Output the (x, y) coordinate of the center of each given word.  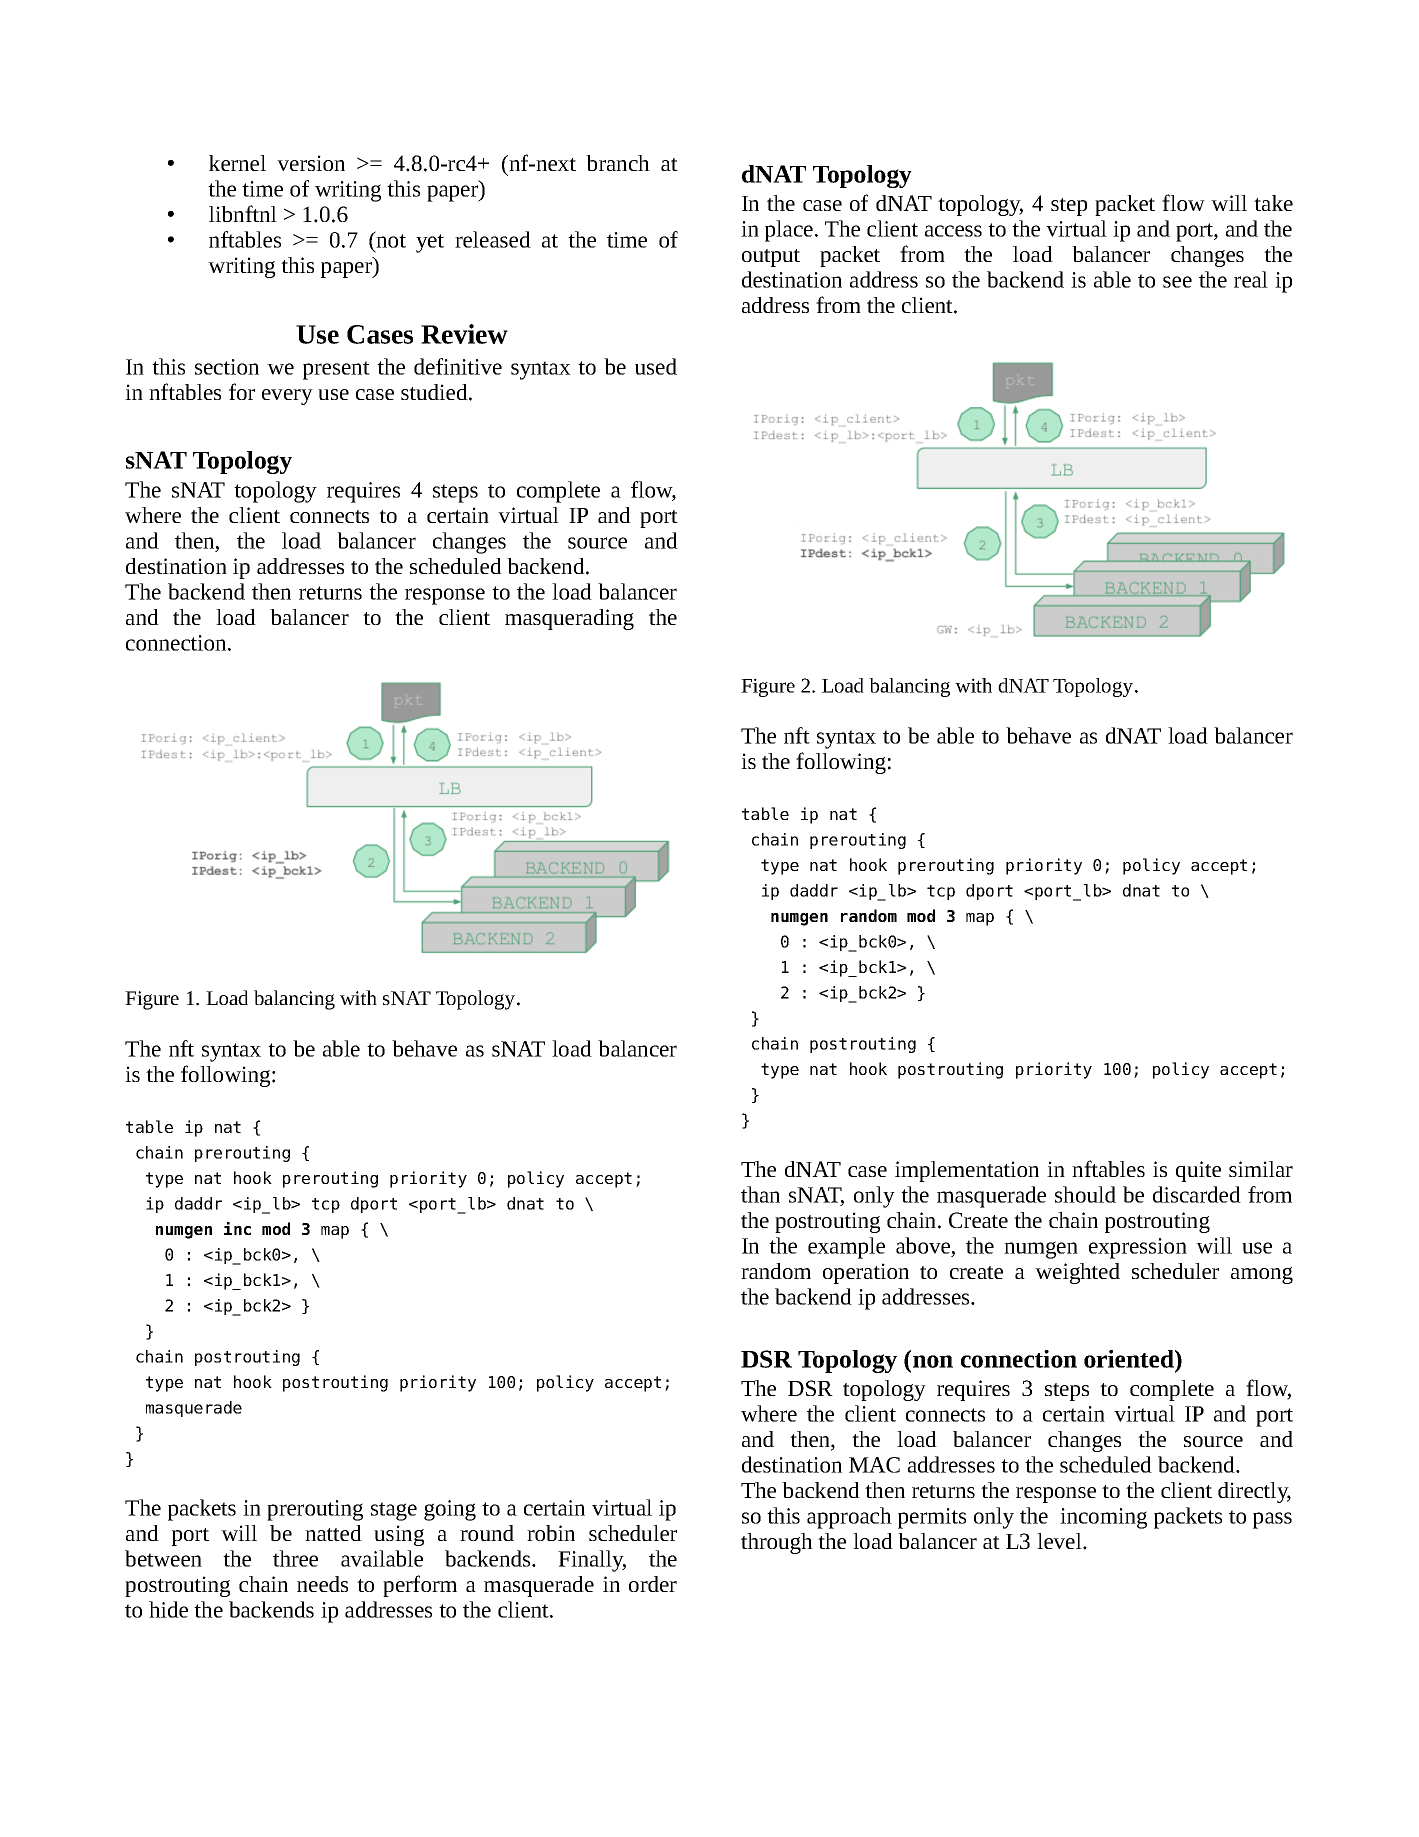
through (777, 1543)
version (311, 163)
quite (1198, 1171)
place (789, 231)
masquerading (569, 619)
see (1177, 282)
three (295, 1558)
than (760, 1194)
